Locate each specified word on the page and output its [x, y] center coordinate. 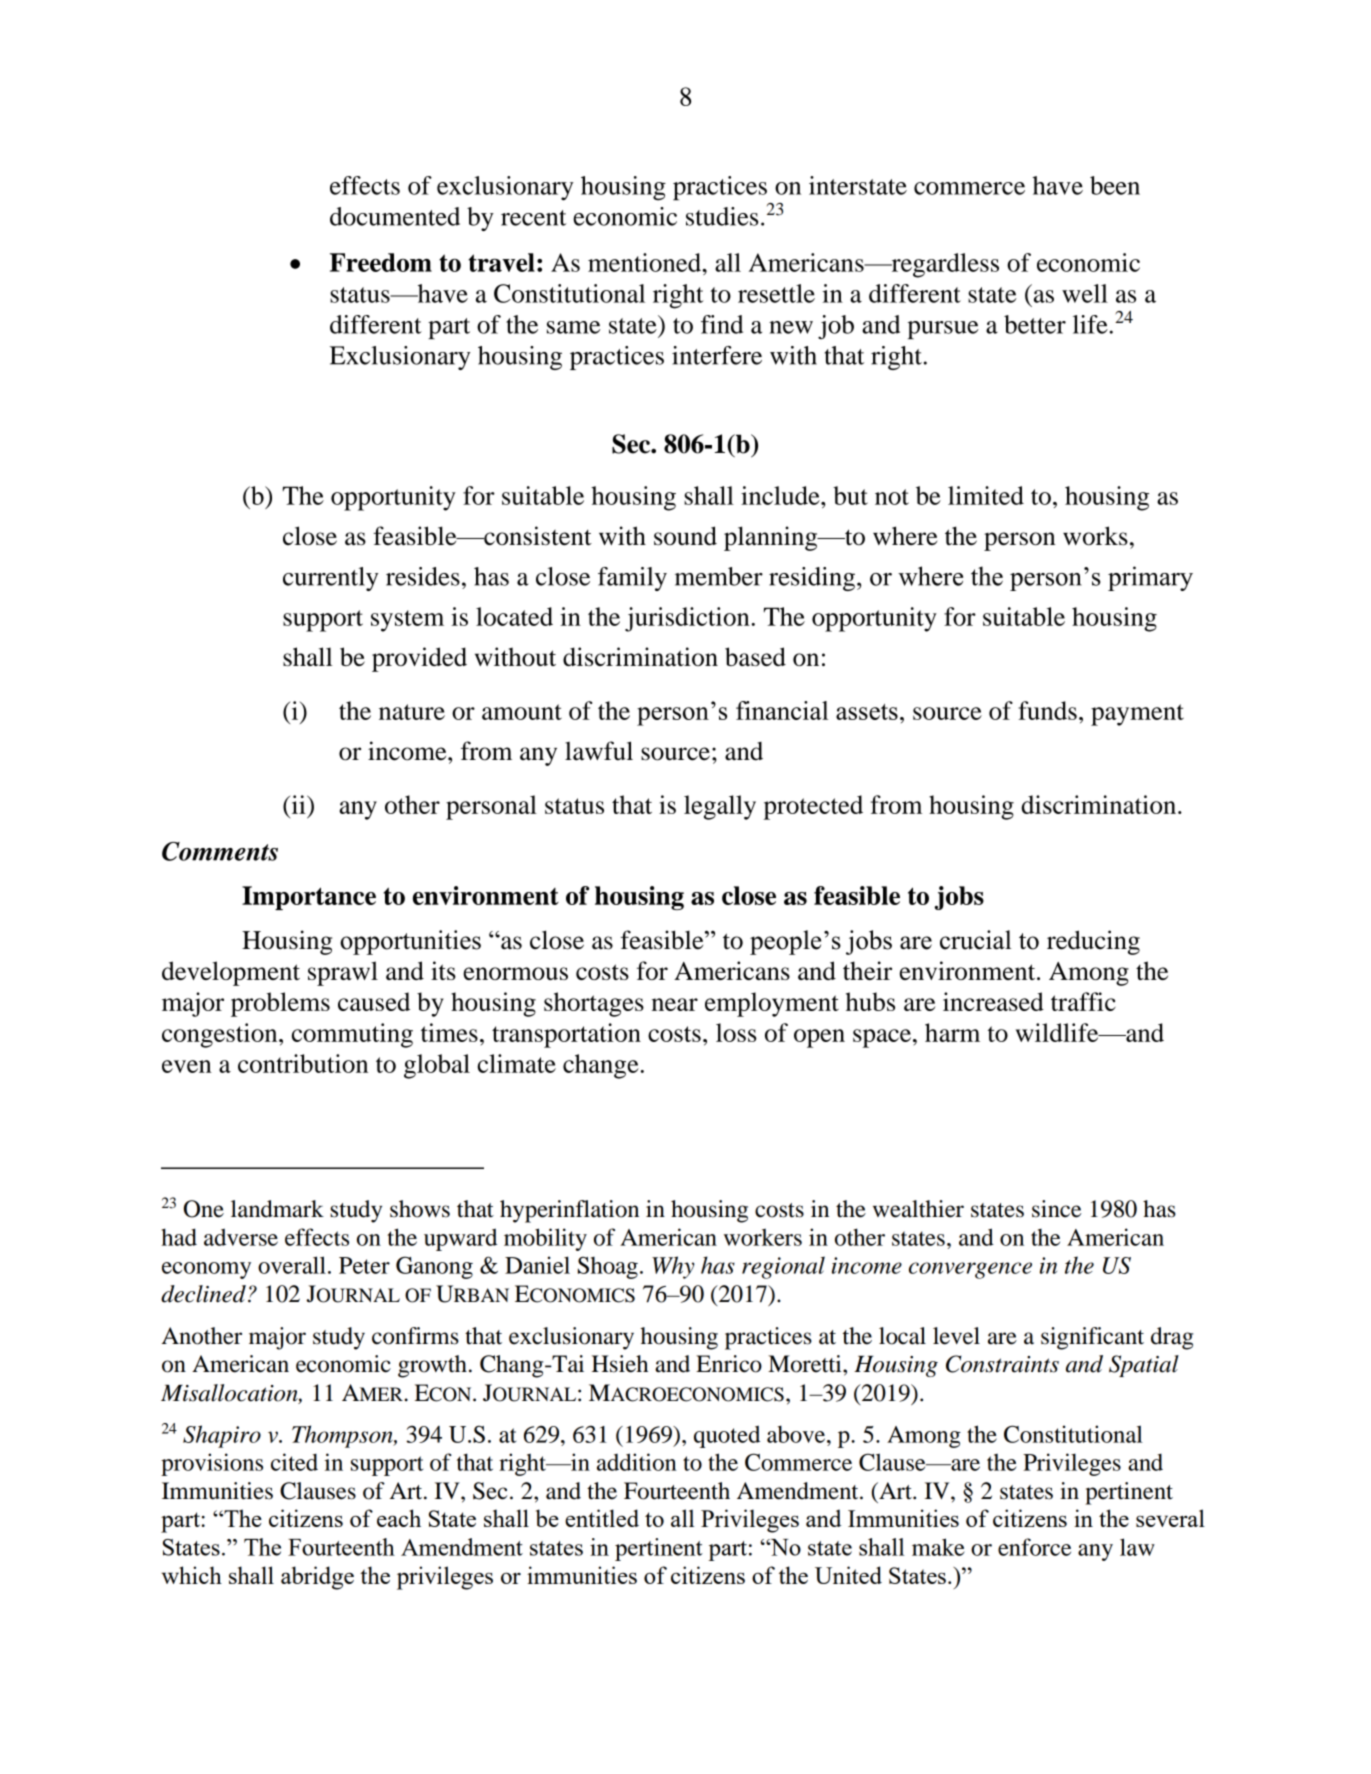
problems [280, 1004]
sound [685, 536]
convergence [970, 1270]
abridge [317, 1578]
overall [292, 1265]
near [675, 1004]
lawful [599, 751]
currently [330, 579]
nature [412, 712]
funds [1047, 710]
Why [673, 1267]
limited [986, 495]
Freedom [381, 262]
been [1115, 185]
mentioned [645, 262]
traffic [1083, 1001]
